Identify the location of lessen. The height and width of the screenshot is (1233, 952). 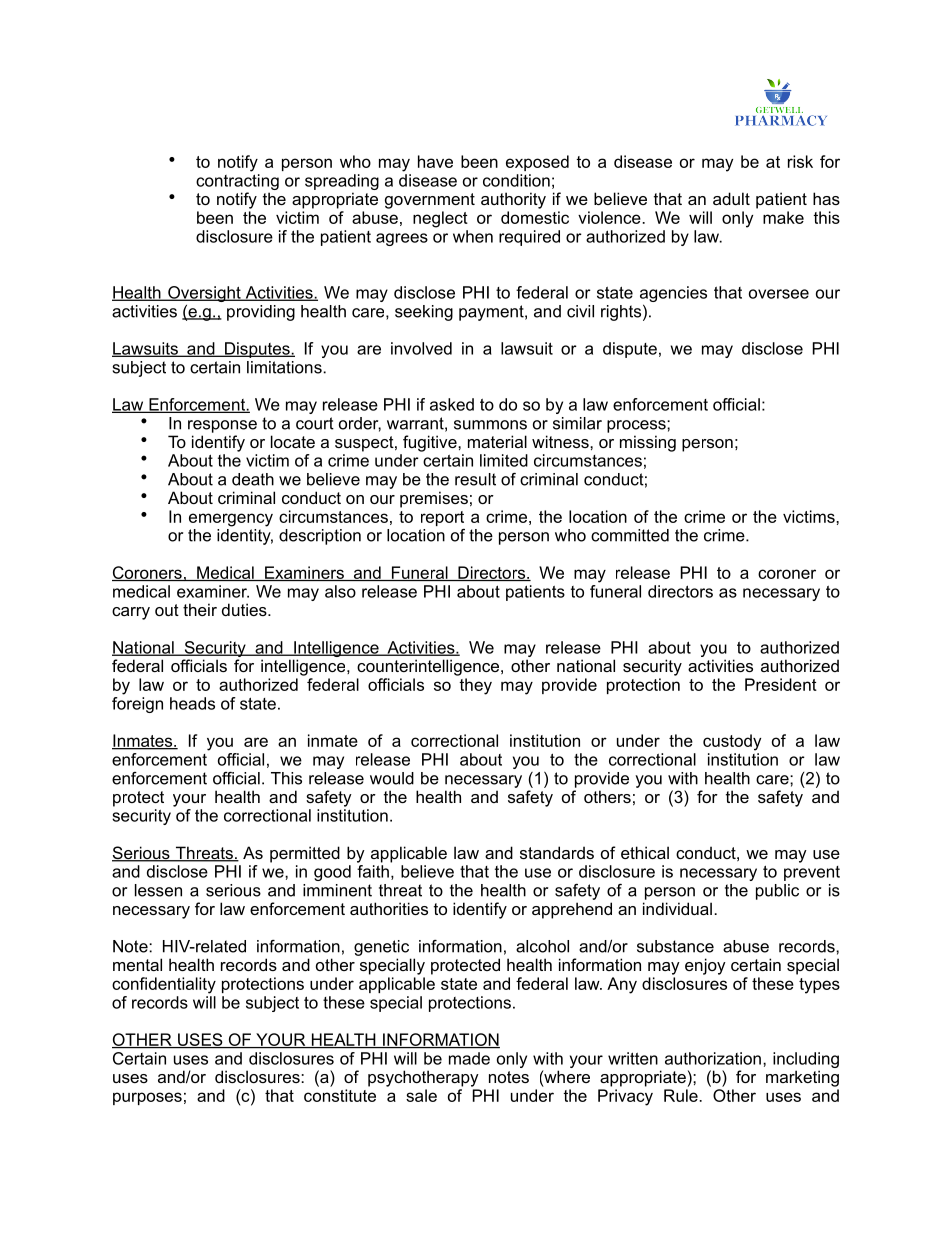
(158, 890).
